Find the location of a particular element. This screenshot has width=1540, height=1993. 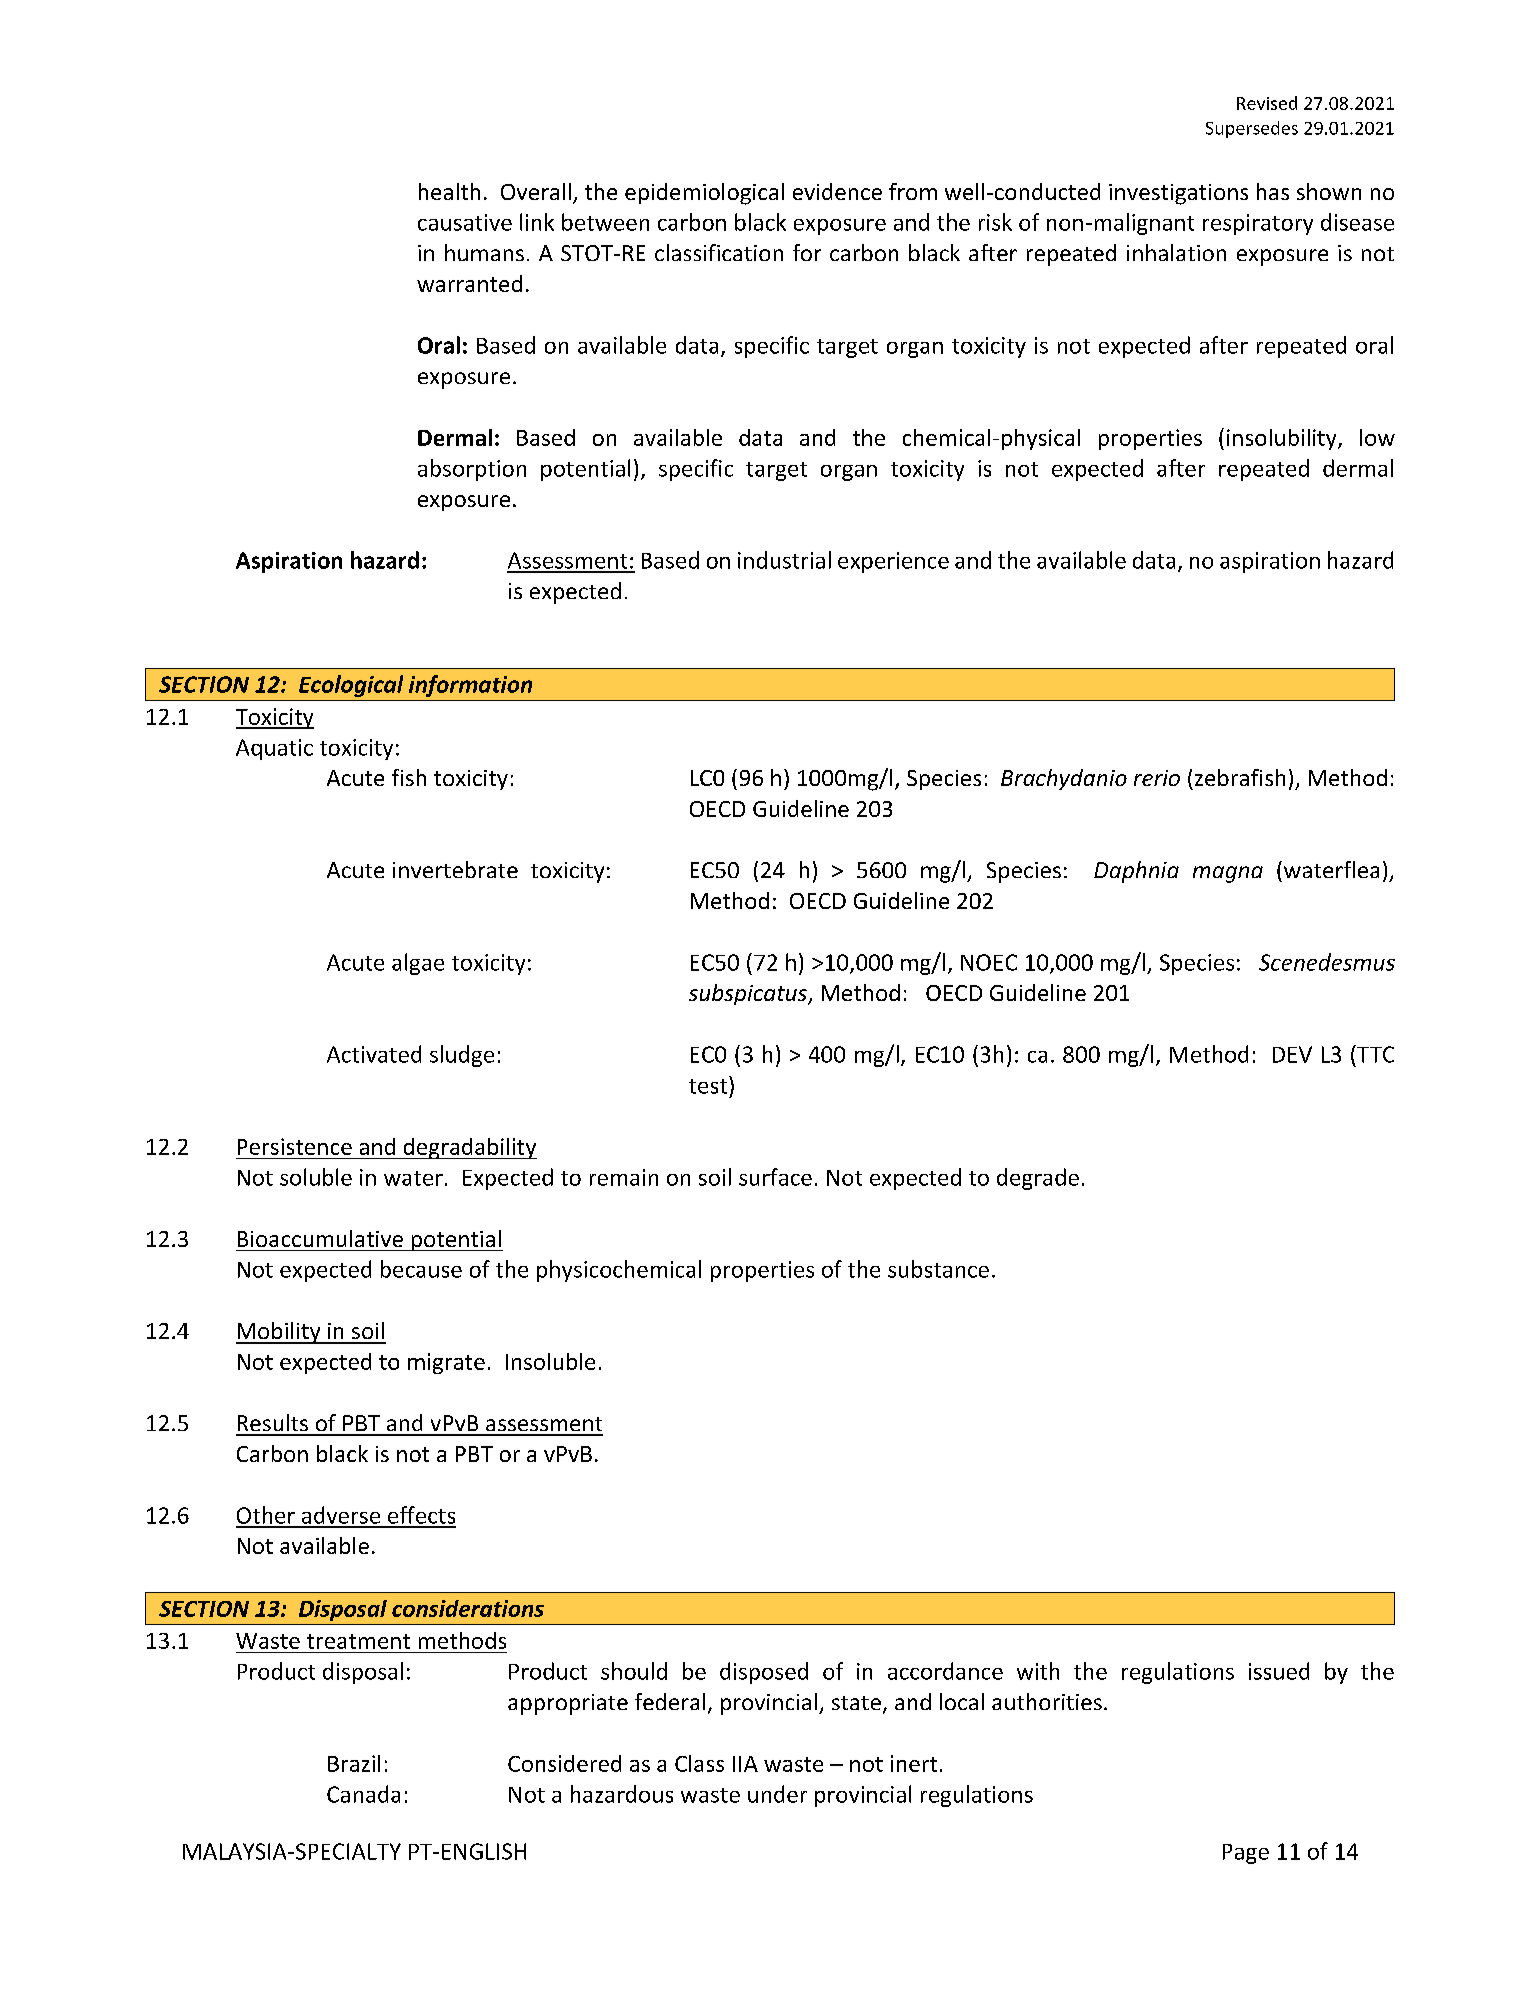

Page is located at coordinates (1246, 1854).
